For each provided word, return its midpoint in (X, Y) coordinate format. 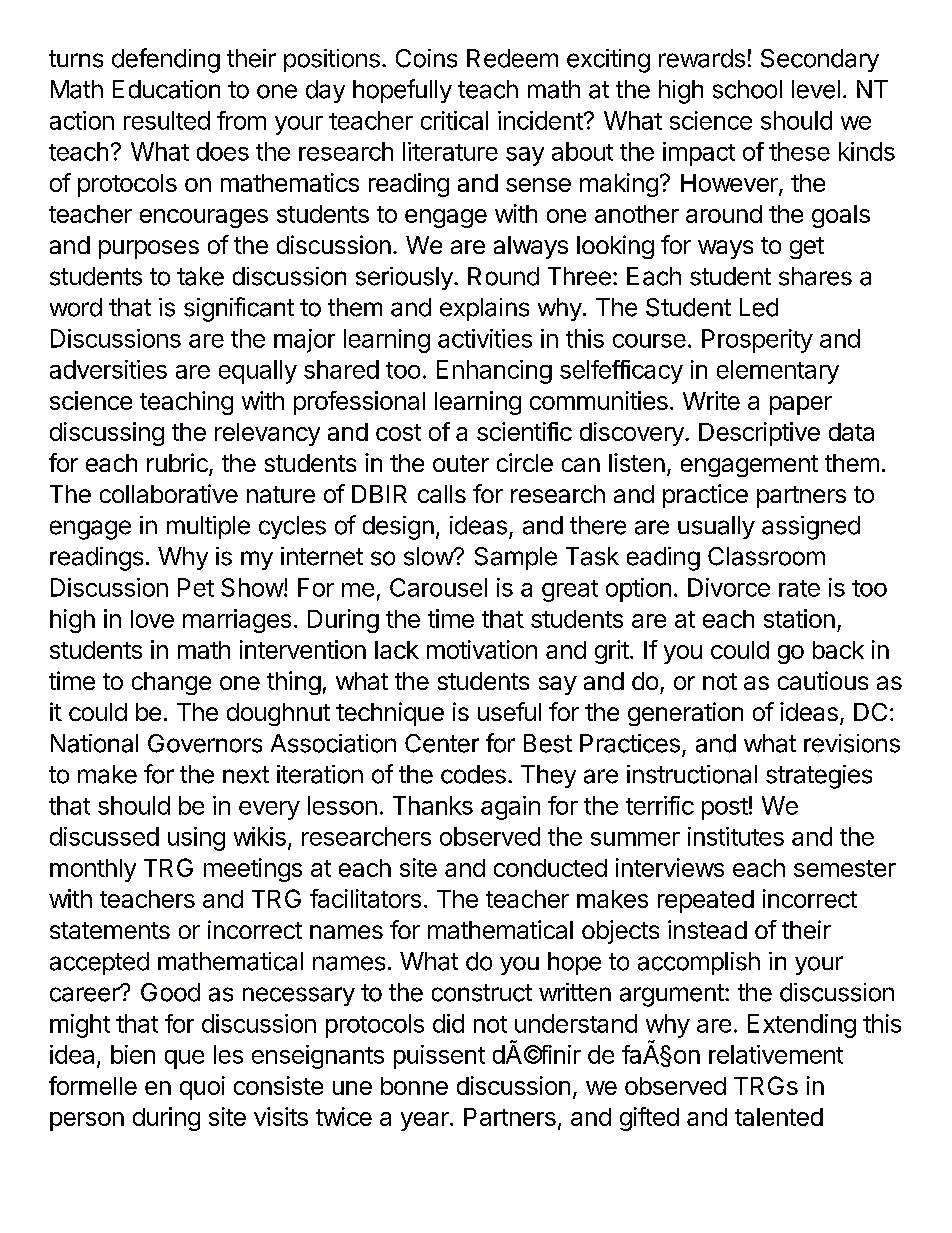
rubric (178, 464)
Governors (205, 743)
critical (454, 120)
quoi (202, 1088)
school (747, 89)
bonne (414, 1086)
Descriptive (759, 434)
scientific (524, 431)
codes (473, 774)
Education (166, 89)
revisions (852, 743)
